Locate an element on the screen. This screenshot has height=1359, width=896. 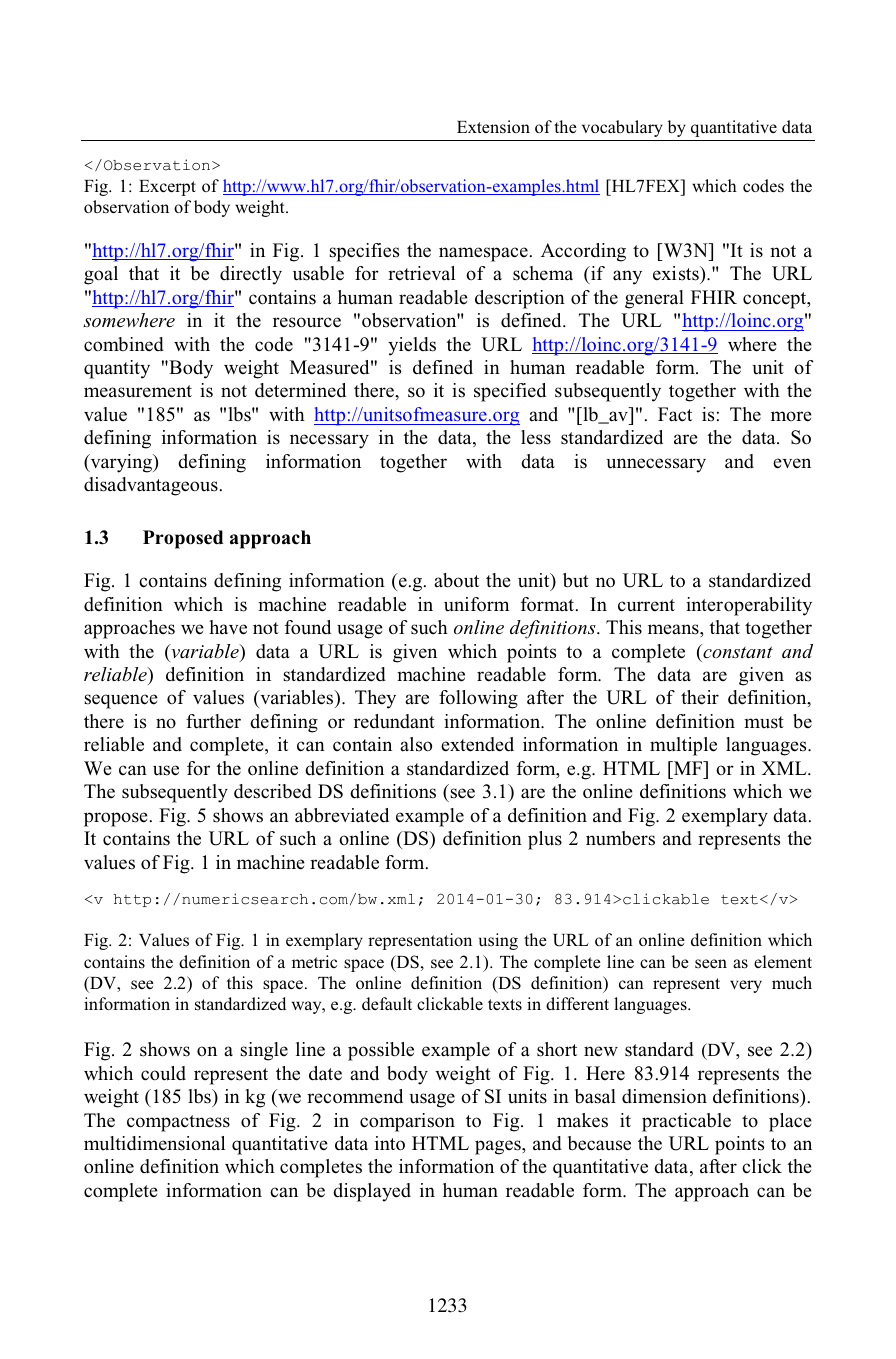
specified is located at coordinates (510, 392).
